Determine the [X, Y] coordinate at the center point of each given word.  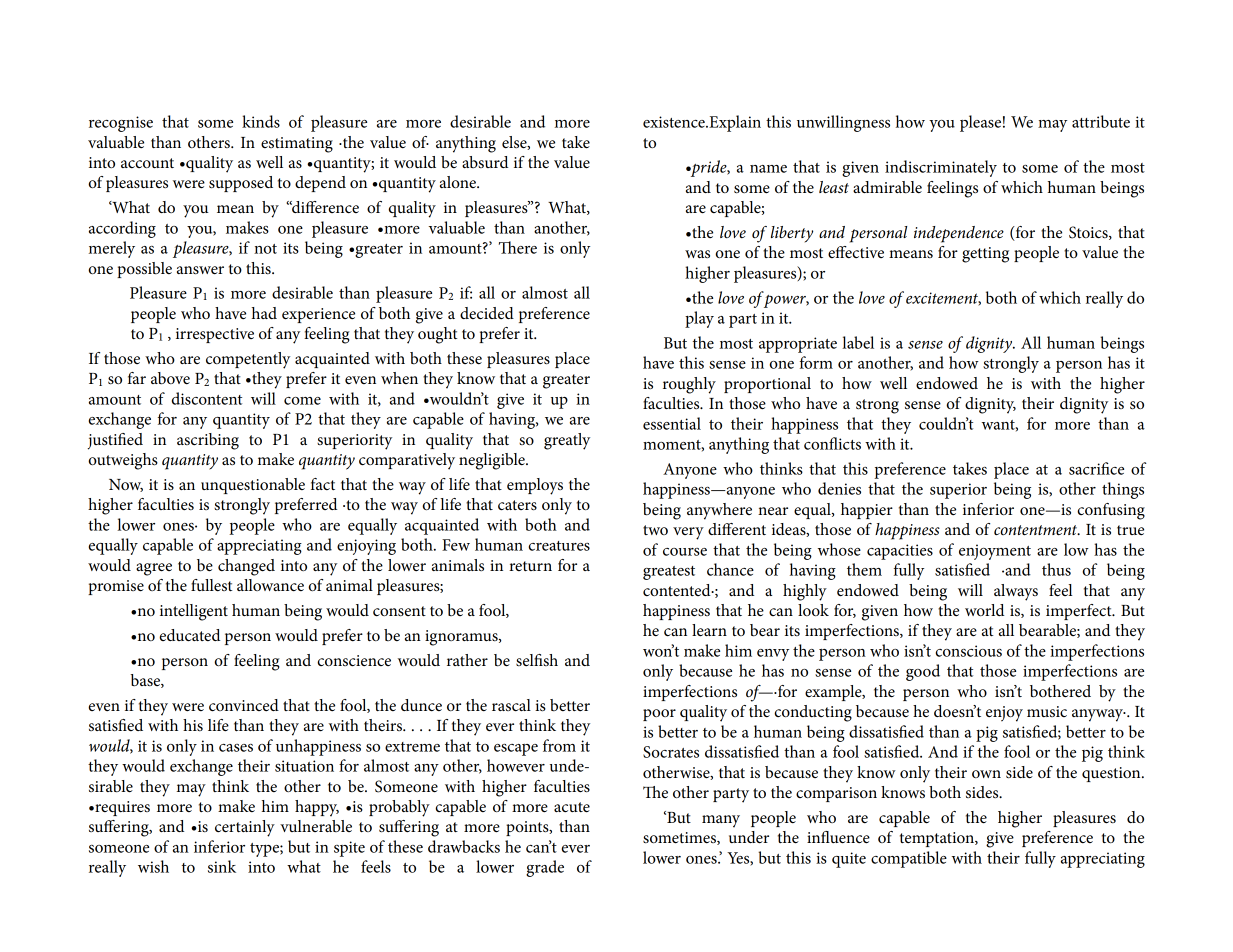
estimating [297, 145]
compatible [909, 859]
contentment [1037, 530]
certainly [245, 828]
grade [545, 868]
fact [323, 484]
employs [535, 486]
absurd [485, 162]
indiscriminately [941, 168]
